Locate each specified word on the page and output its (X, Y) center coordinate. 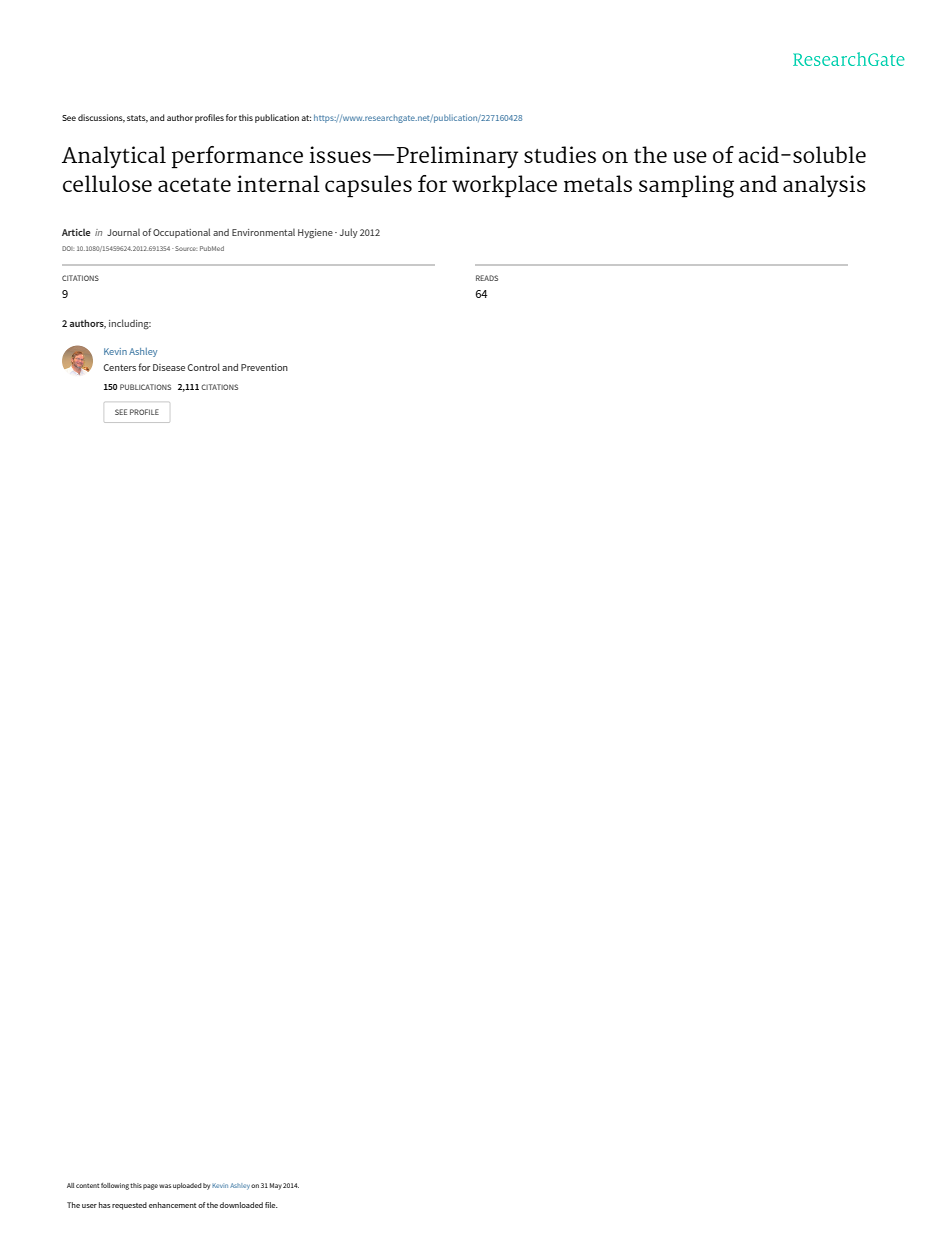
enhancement (172, 1205)
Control (203, 367)
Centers (119, 367)
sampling (686, 186)
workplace (504, 186)
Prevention (264, 367)
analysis (824, 186)
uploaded (187, 1186)
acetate (194, 185)
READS (487, 278)
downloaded (241, 1205)
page (150, 1187)
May (276, 1186)
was (165, 1186)
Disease (169, 367)
